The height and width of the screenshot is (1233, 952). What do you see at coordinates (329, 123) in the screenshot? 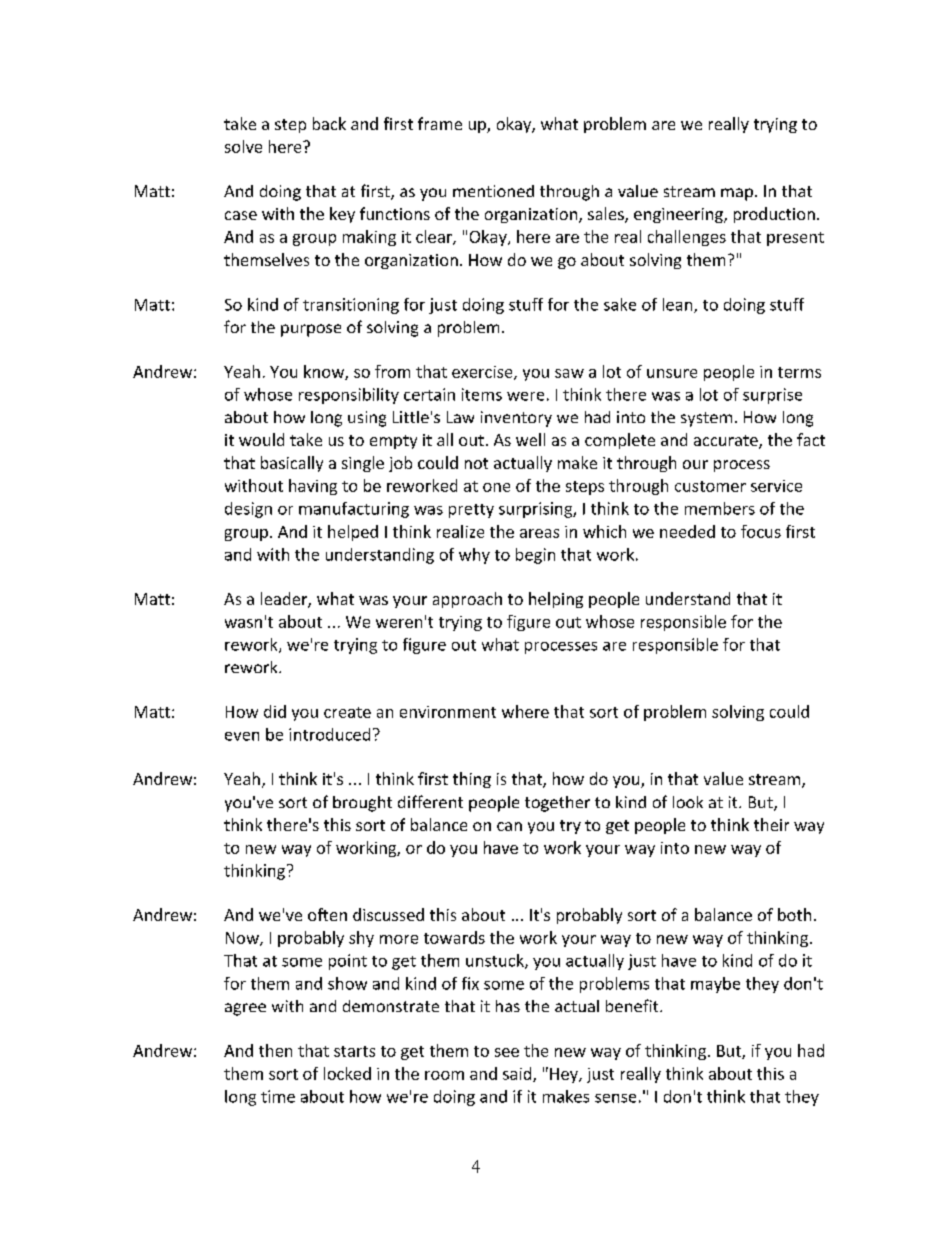
I see `back` at bounding box center [329, 123].
